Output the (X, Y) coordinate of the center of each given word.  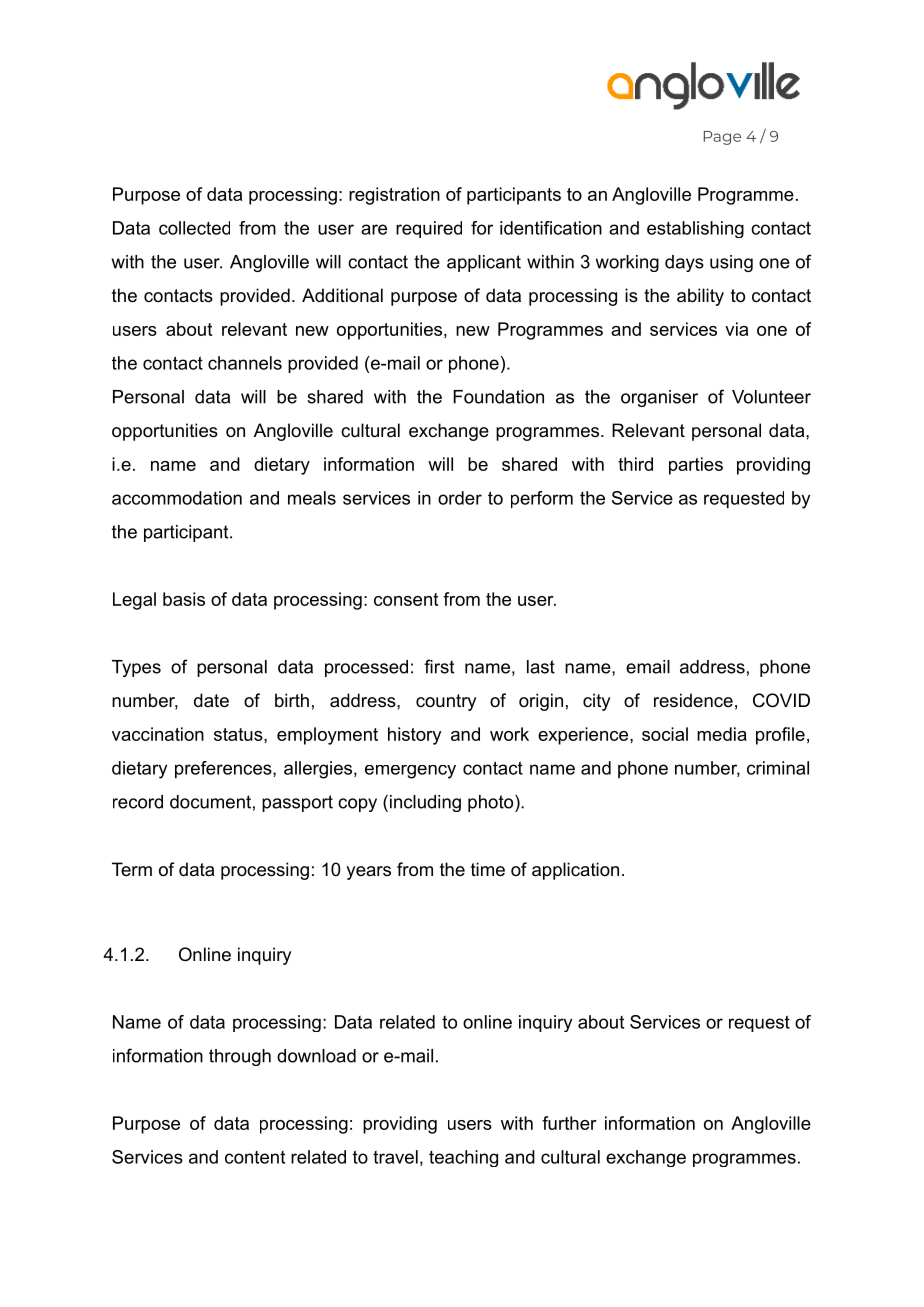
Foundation (498, 397)
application (575, 871)
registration (394, 196)
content (255, 1157)
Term (132, 869)
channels (245, 363)
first (439, 666)
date (211, 700)
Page (722, 138)
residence (693, 700)
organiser (659, 398)
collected (194, 228)
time (488, 869)
